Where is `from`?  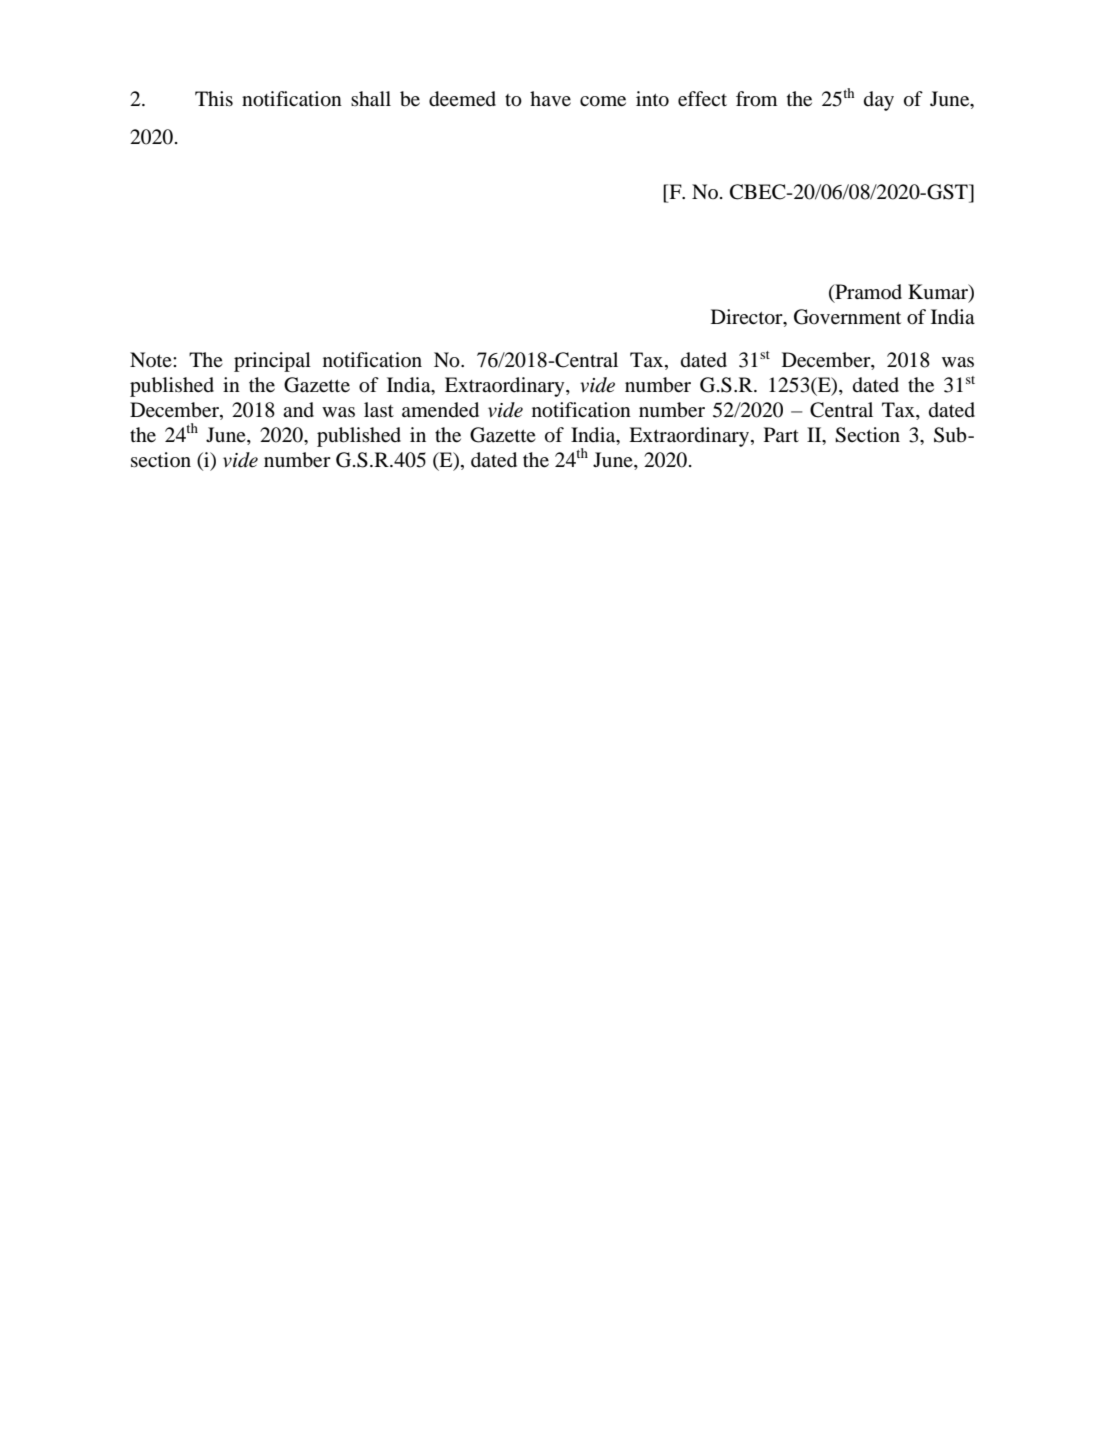
from is located at coordinates (756, 99).
